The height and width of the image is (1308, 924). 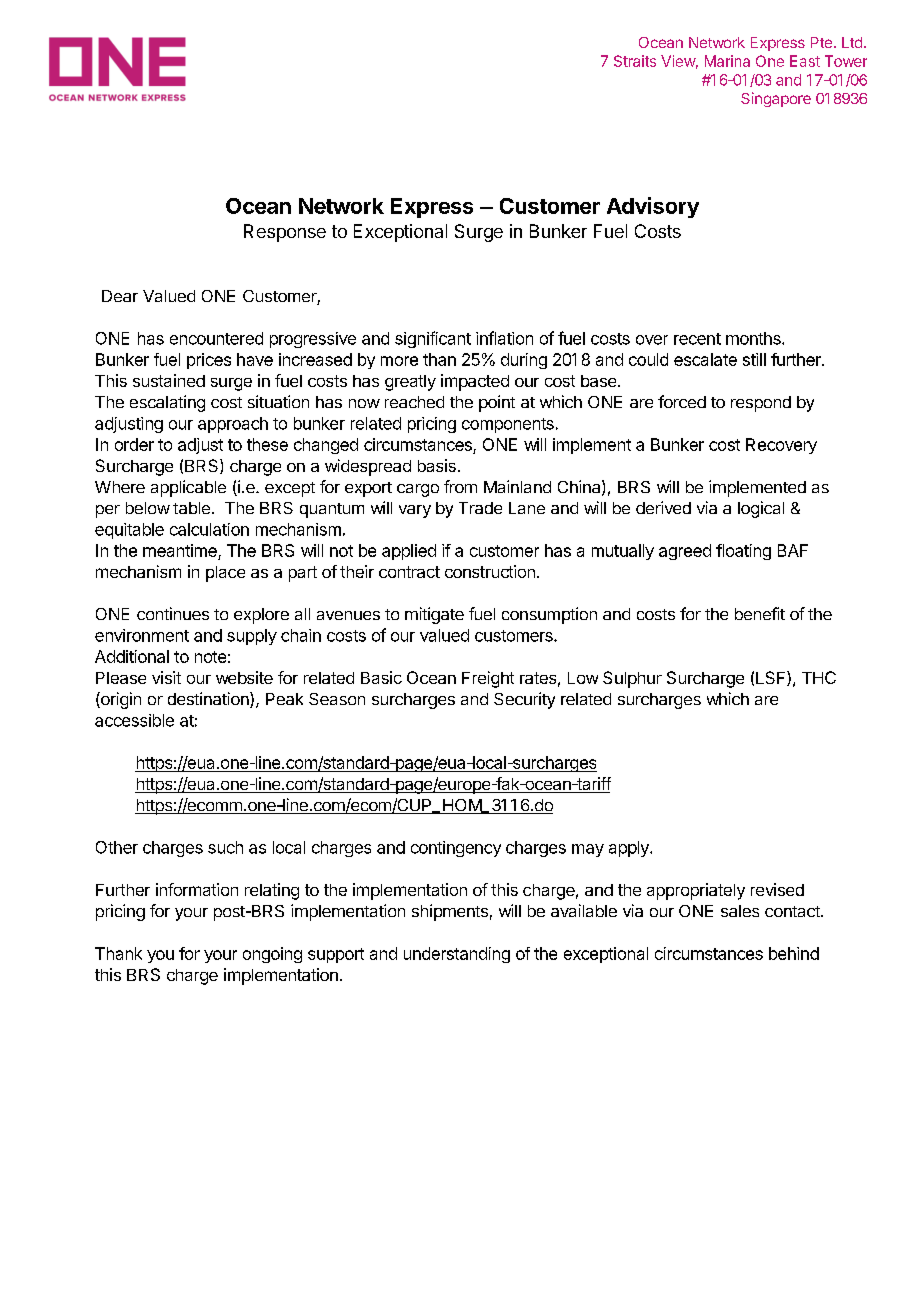 What do you see at coordinates (197, 889) in the image?
I see `information` at bounding box center [197, 889].
